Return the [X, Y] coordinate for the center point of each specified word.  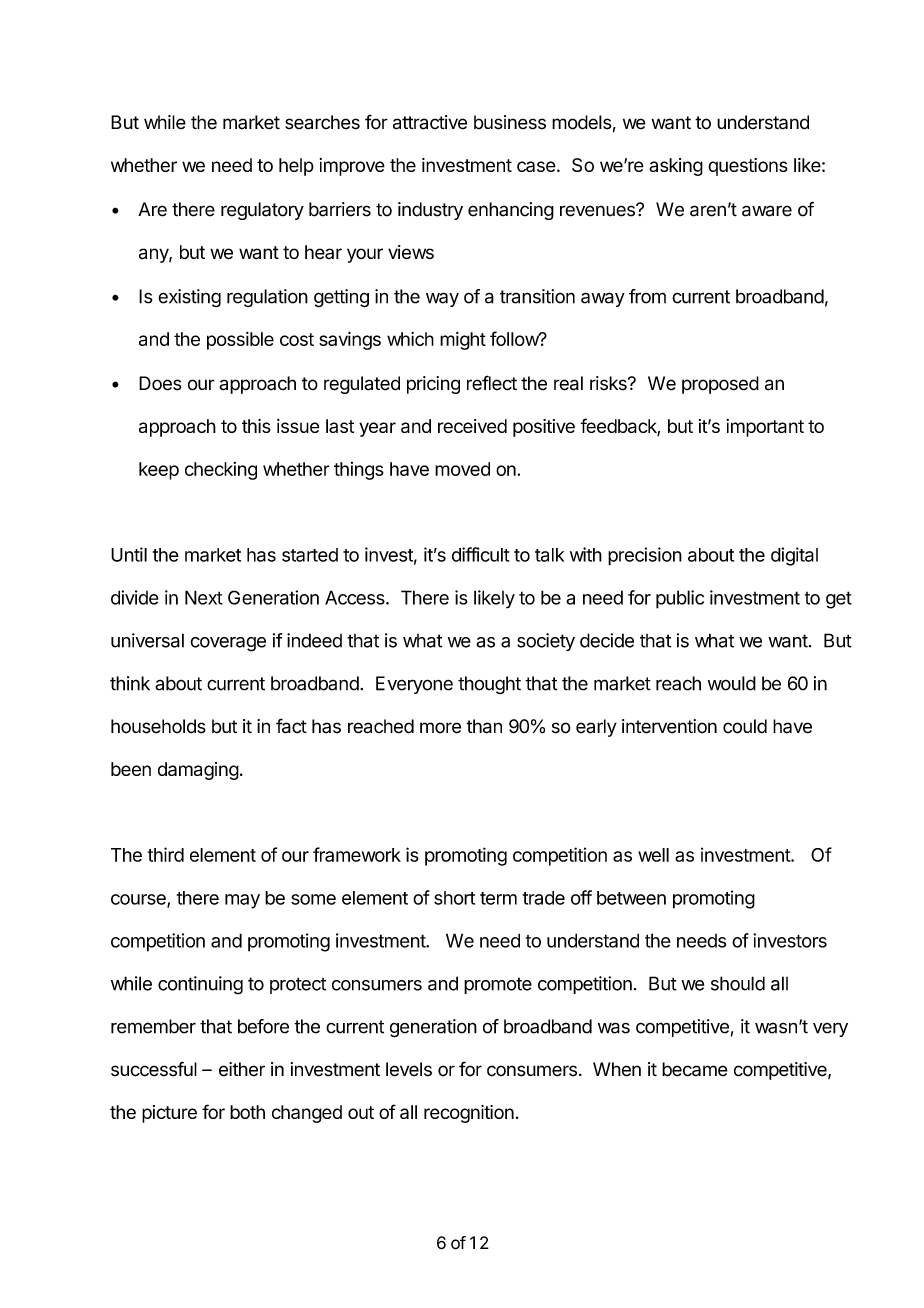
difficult [480, 554]
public [680, 599]
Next [204, 597]
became [695, 1069]
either [242, 1069]
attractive [430, 122]
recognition [469, 1114]
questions [748, 167]
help [296, 167]
